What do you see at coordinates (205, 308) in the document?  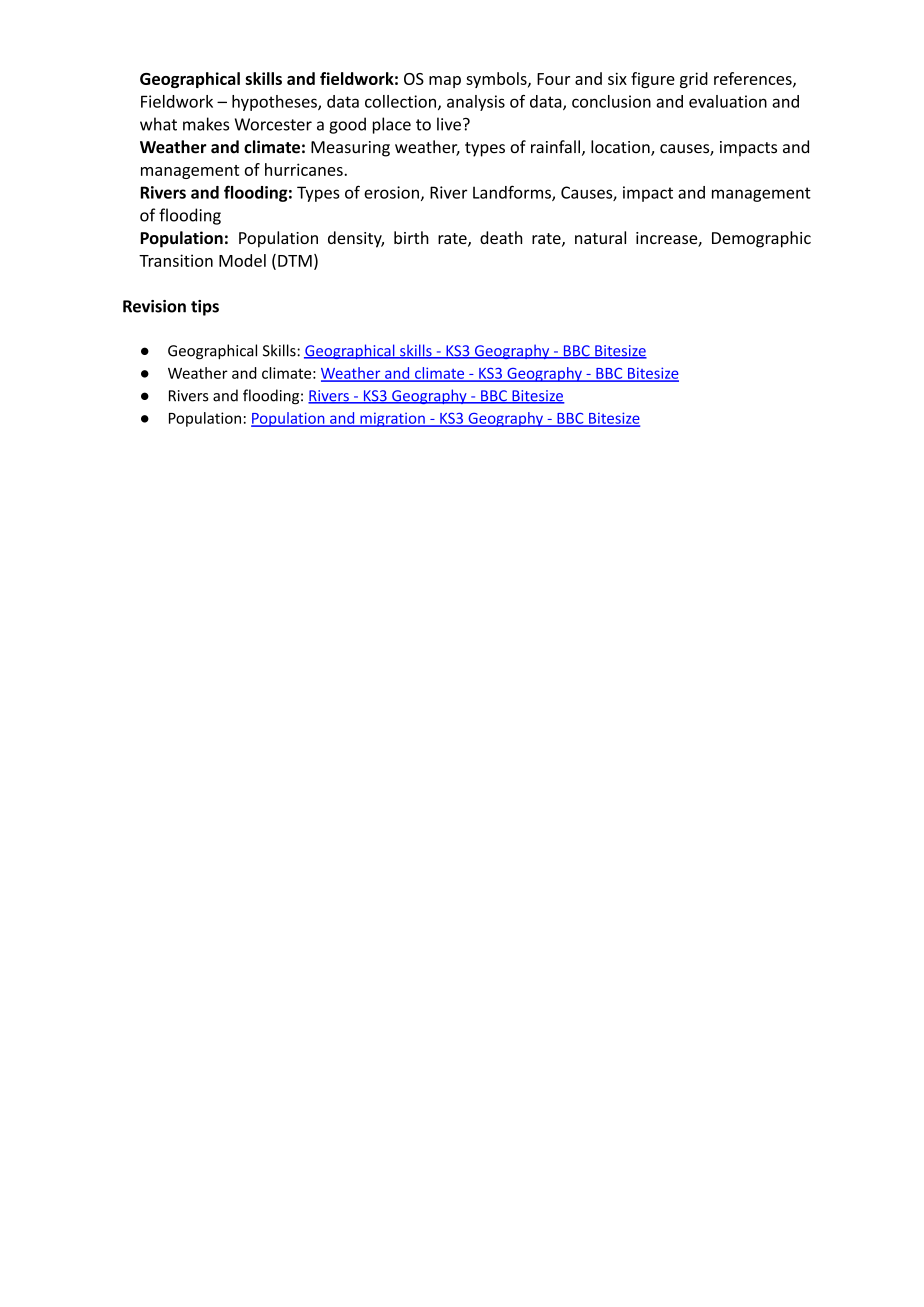 I see `tips` at bounding box center [205, 308].
